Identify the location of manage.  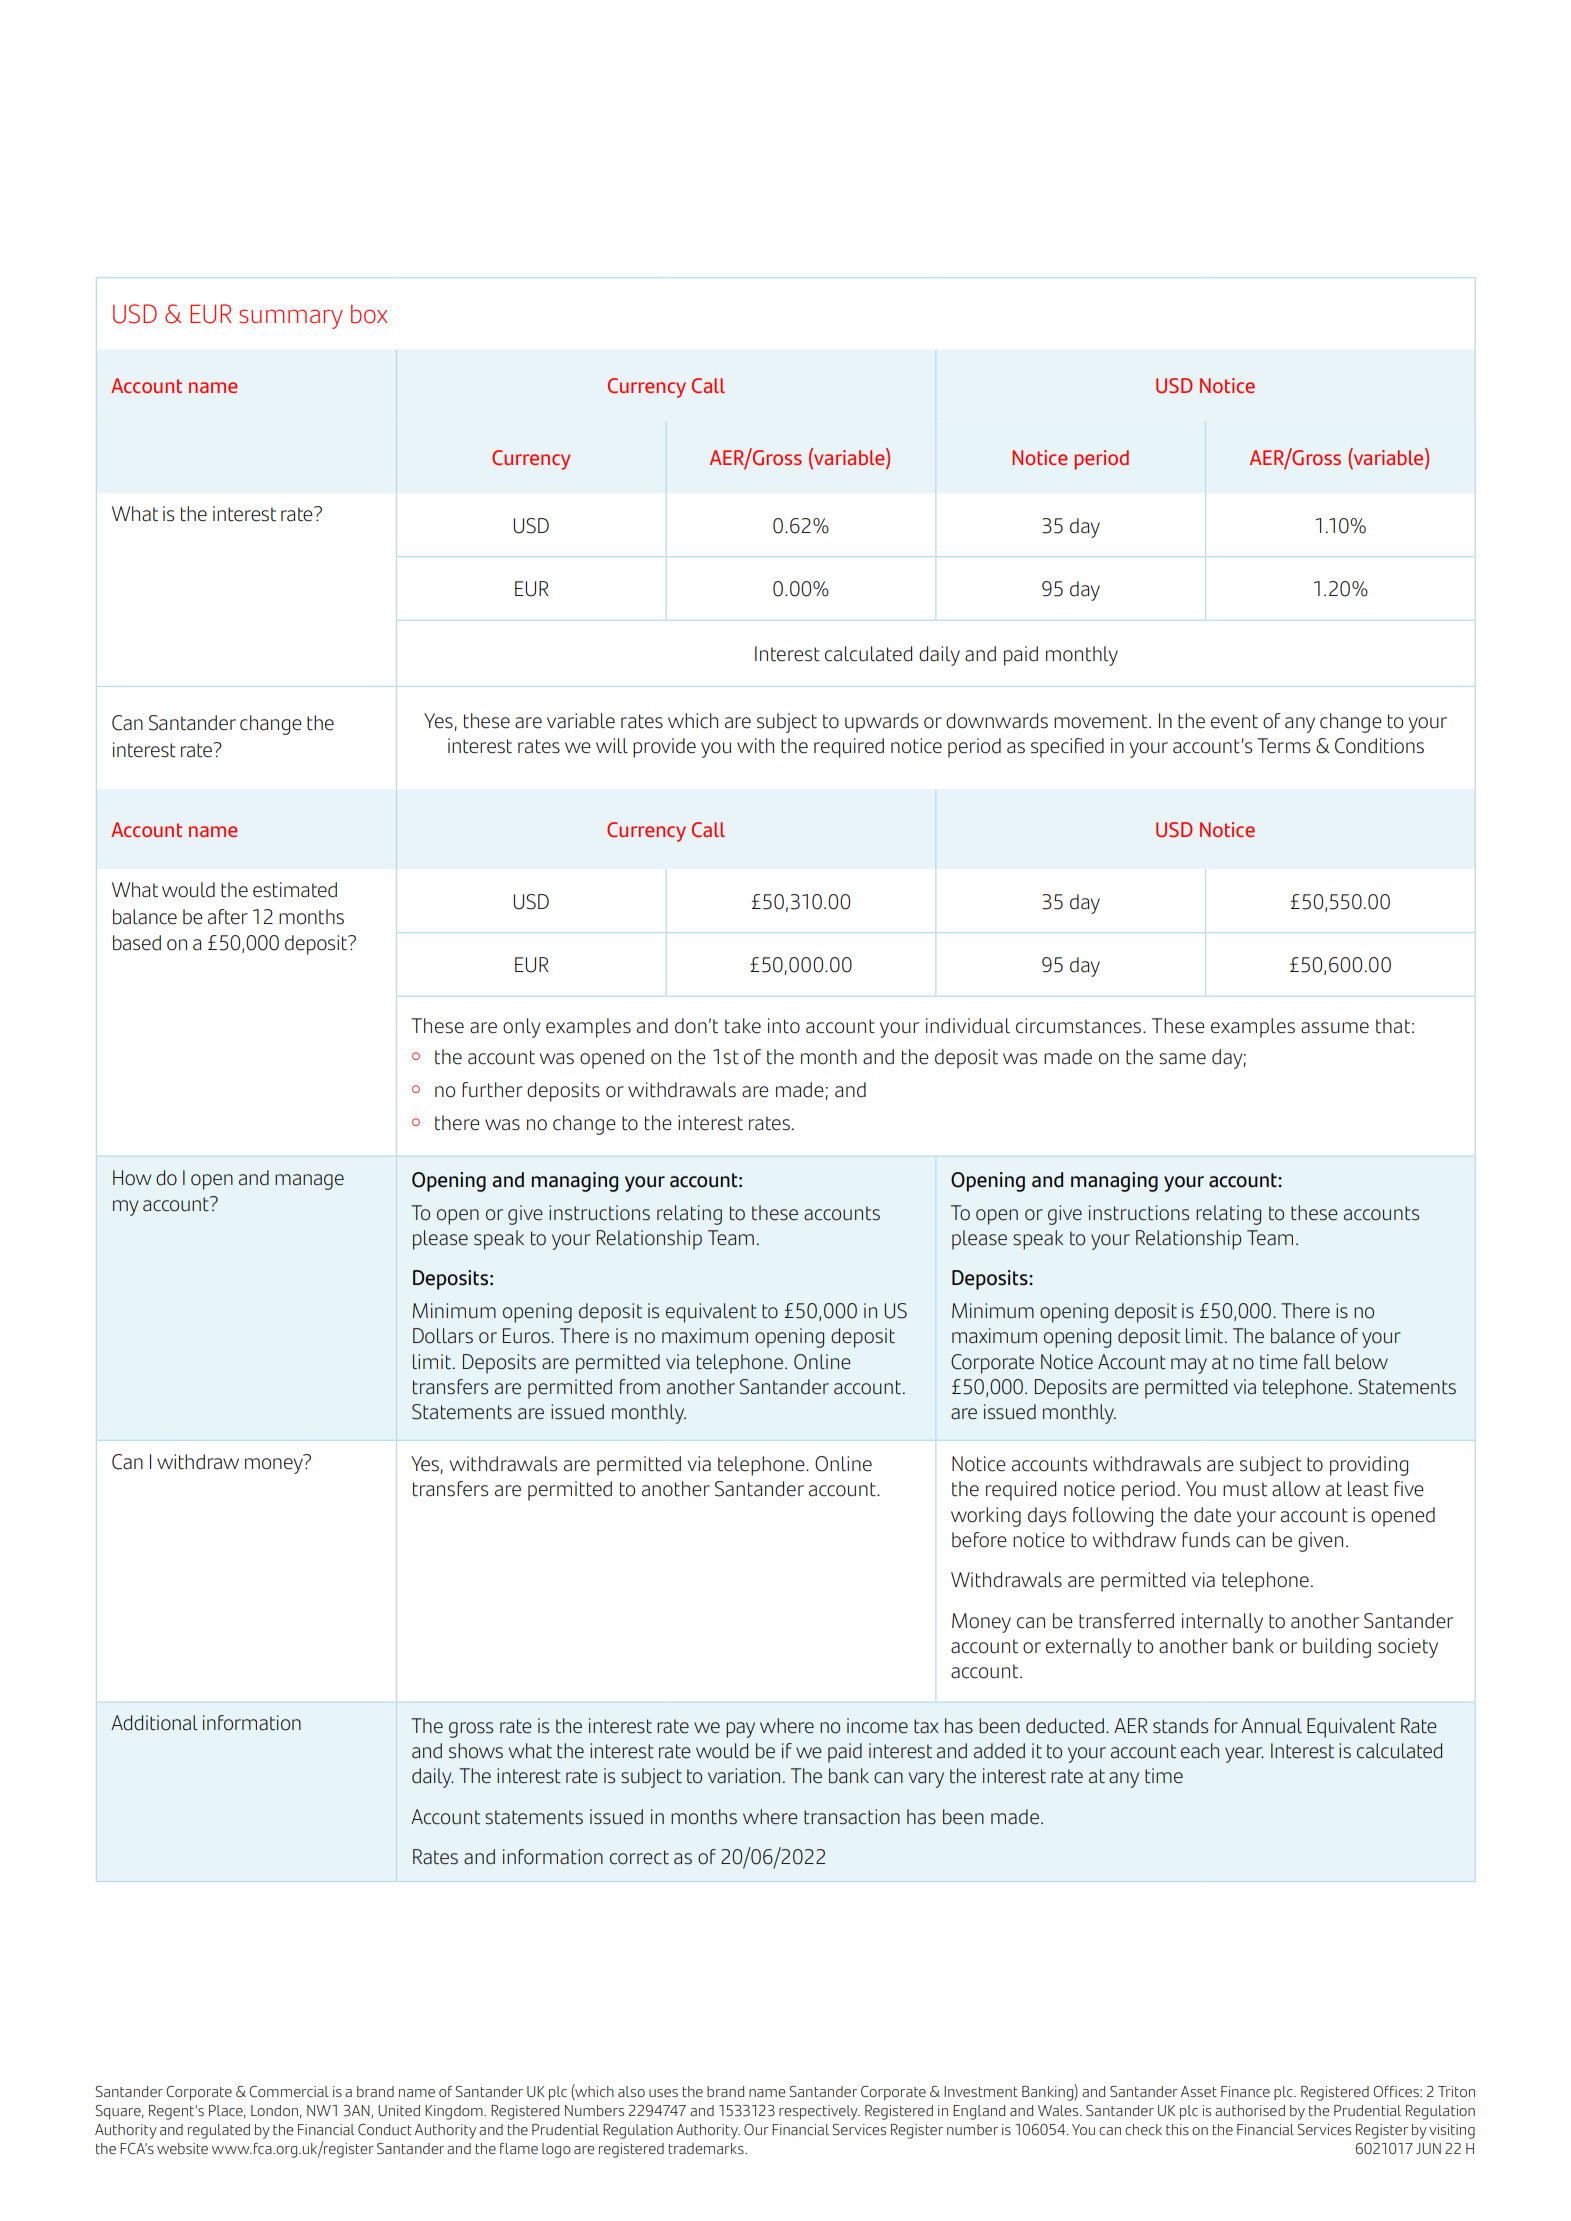
(309, 1182).
